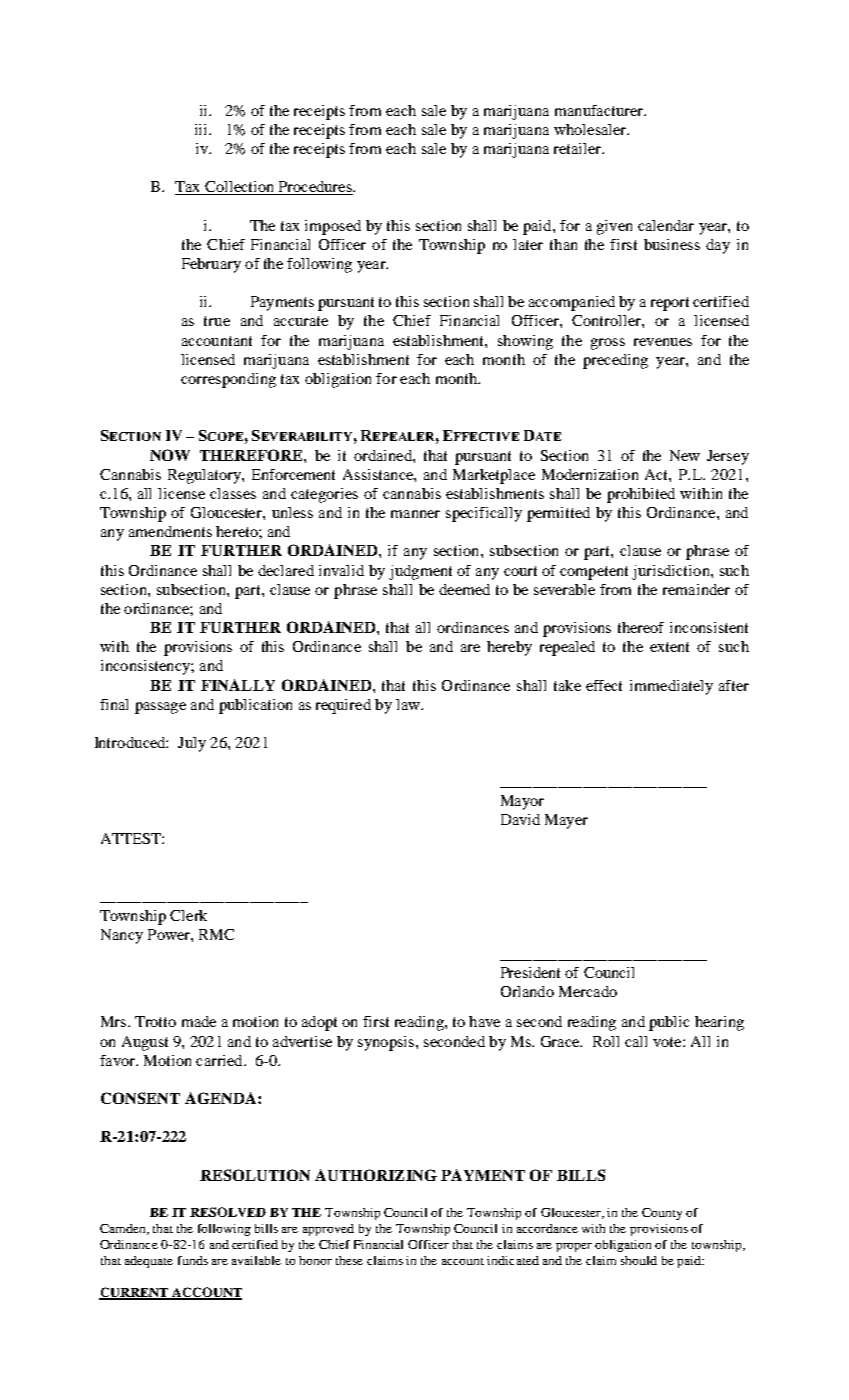 This screenshot has height=1400, width=849. What do you see at coordinates (188, 915) in the screenshot?
I see `Clerk` at bounding box center [188, 915].
